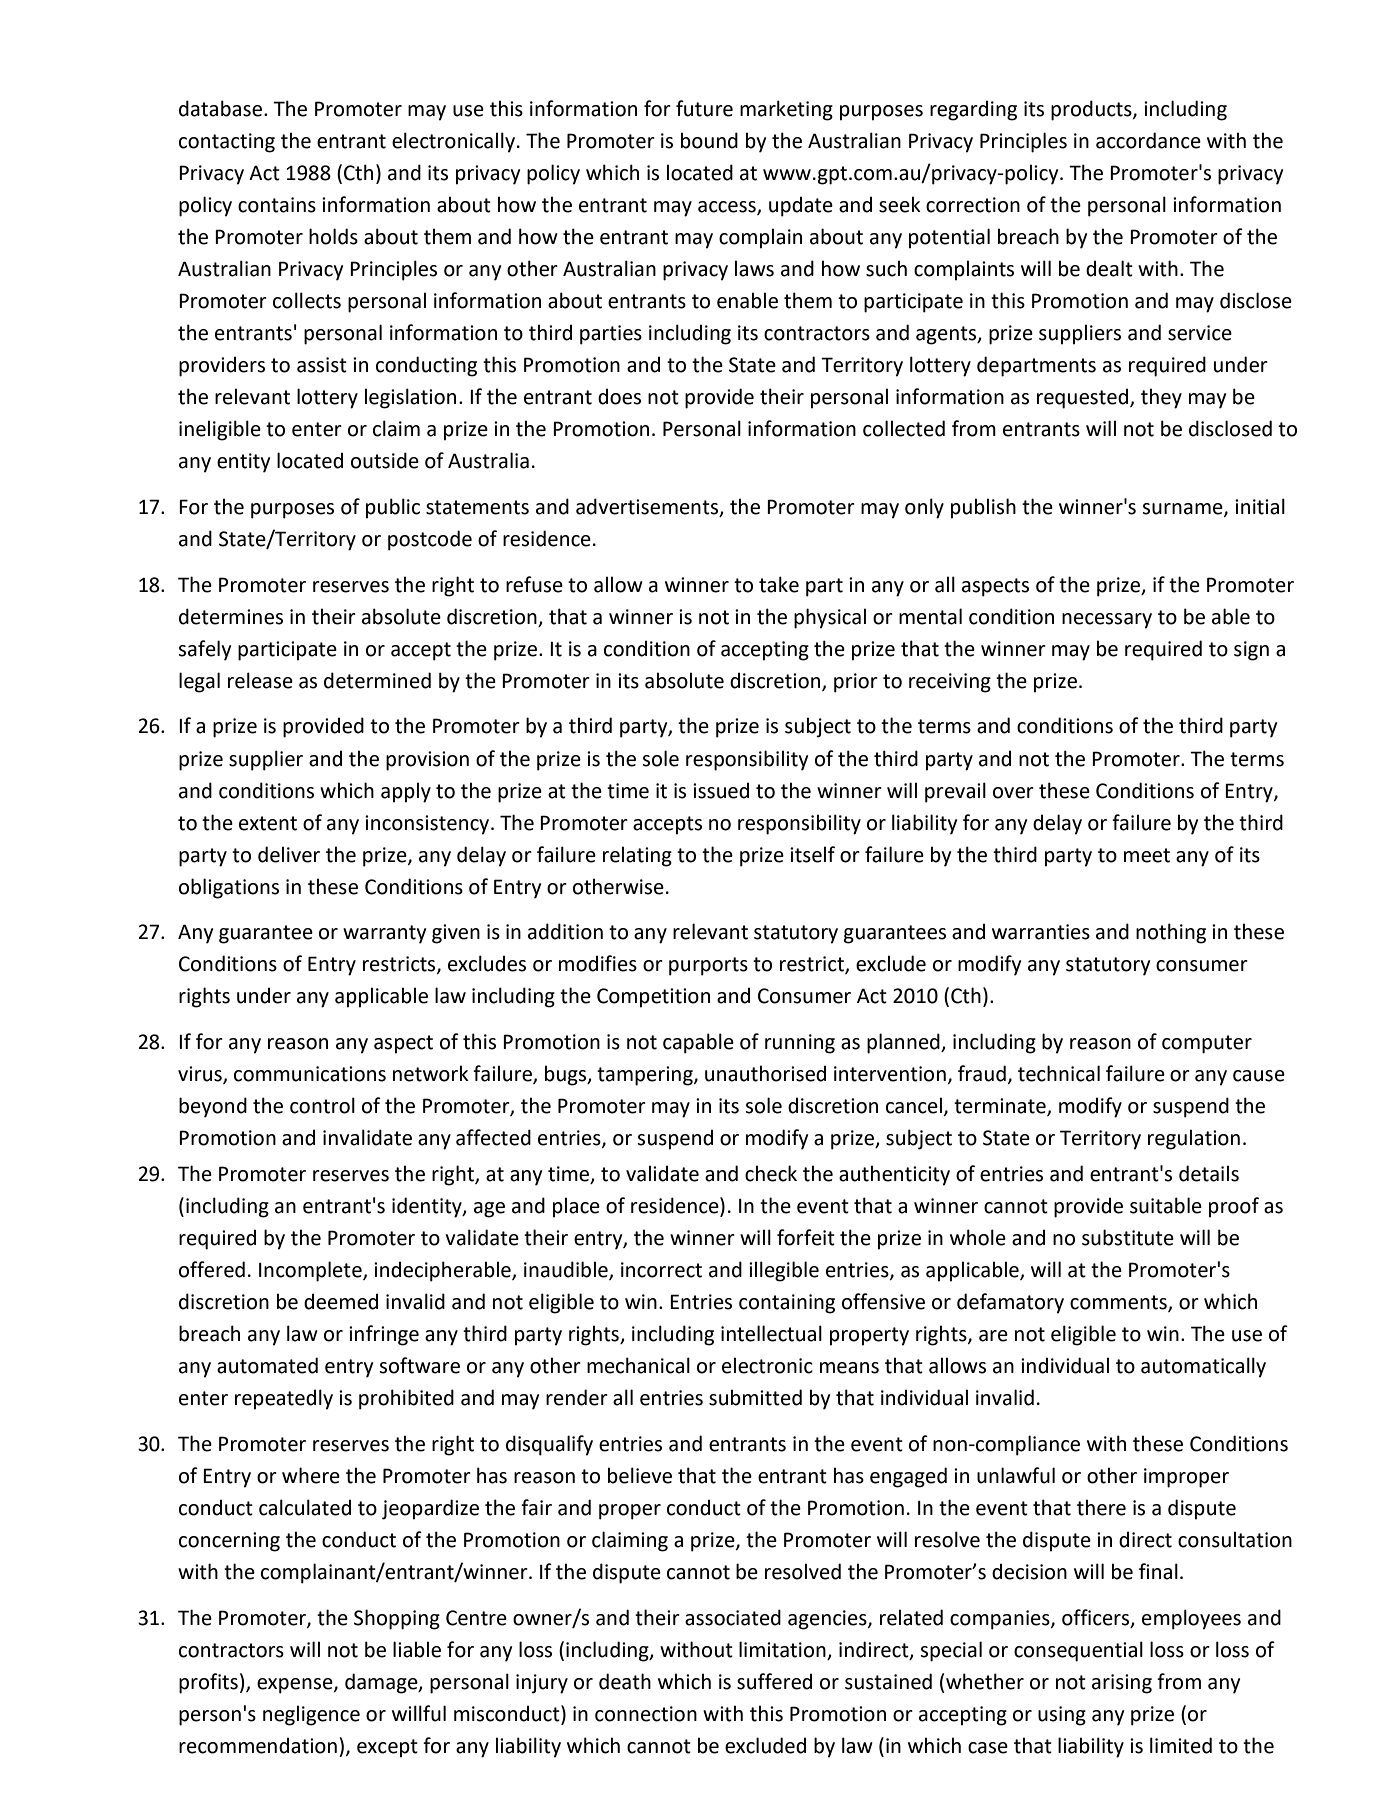 The width and height of the page is (1396, 1807). Describe the element at coordinates (1171, 933) in the page. I see `nothing` at that location.
